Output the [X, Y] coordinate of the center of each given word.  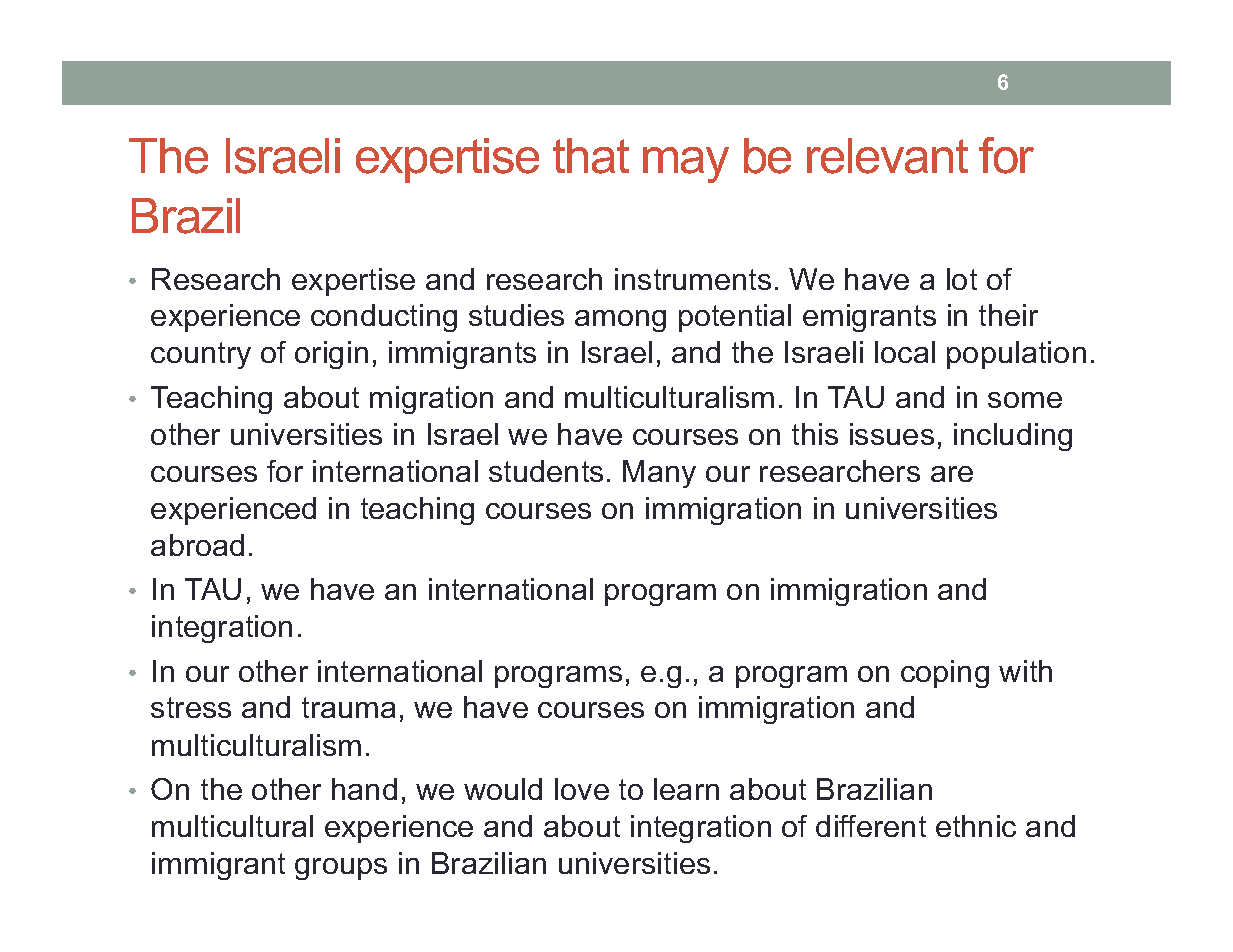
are [952, 474]
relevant [887, 156]
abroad [197, 545]
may [686, 165]
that [591, 156]
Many [659, 474]
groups [341, 869]
